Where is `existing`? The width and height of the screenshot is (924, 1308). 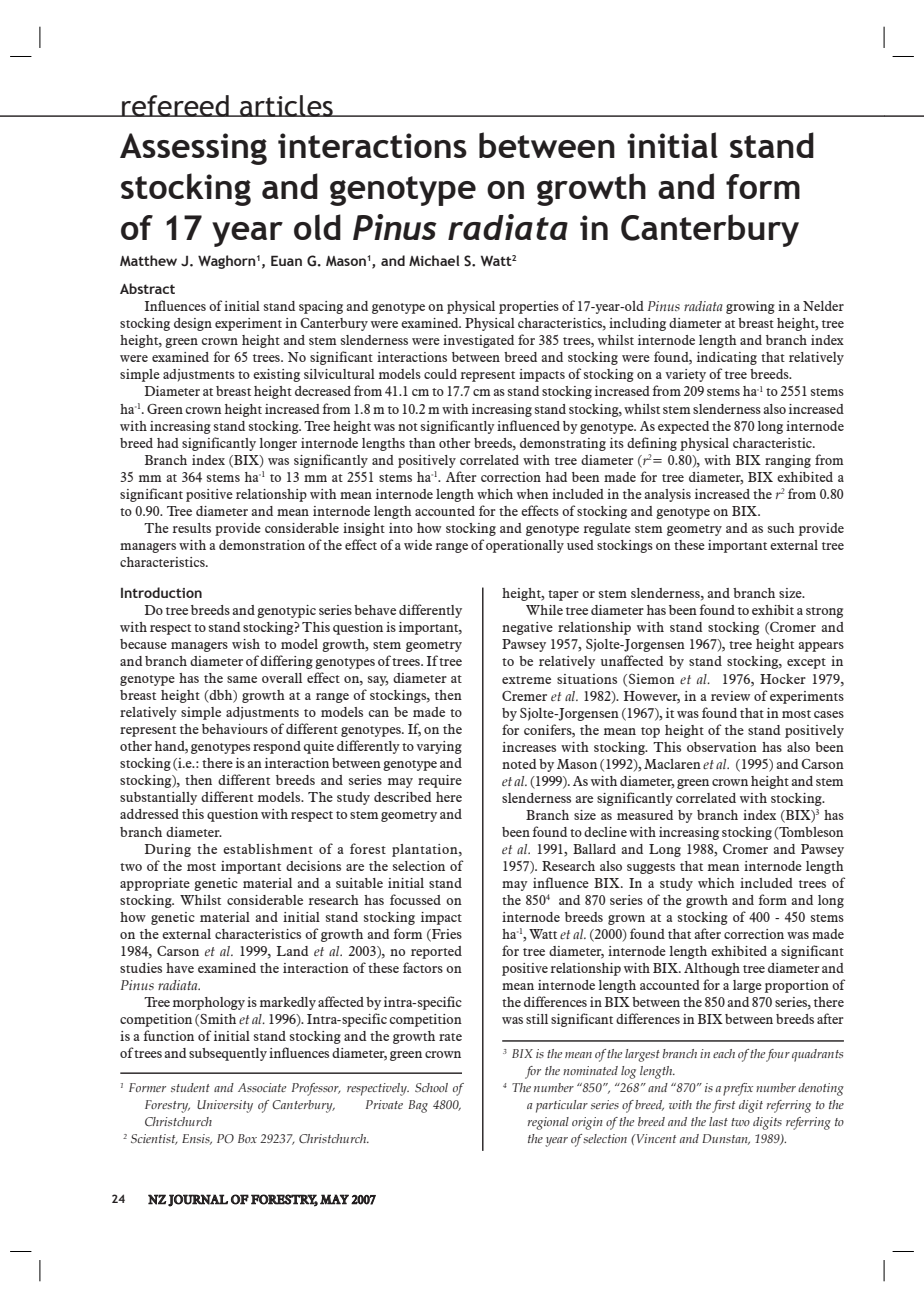
existing is located at coordinates (276, 375).
